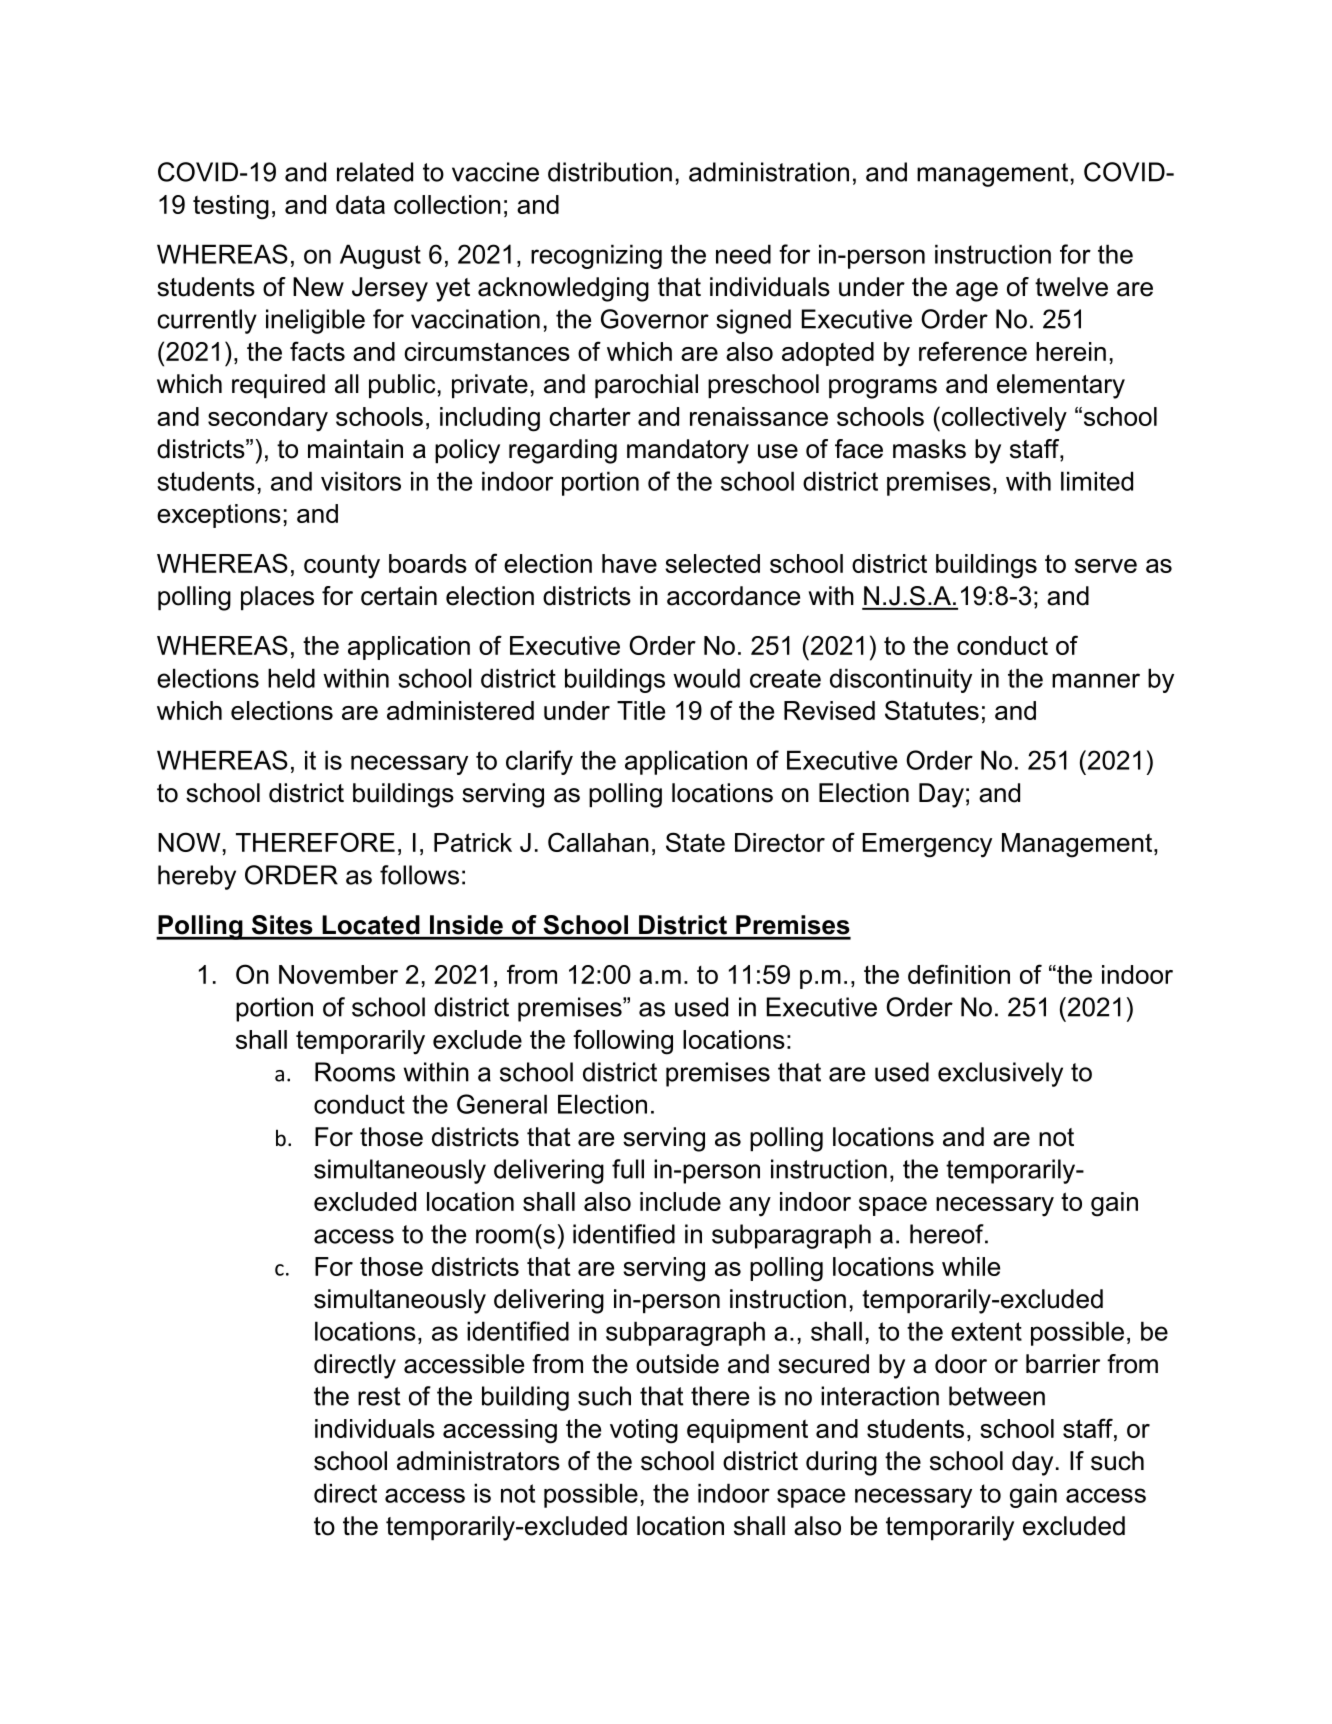 This document has width=1332, height=1724. What do you see at coordinates (360, 204) in the document?
I see `data` at bounding box center [360, 204].
